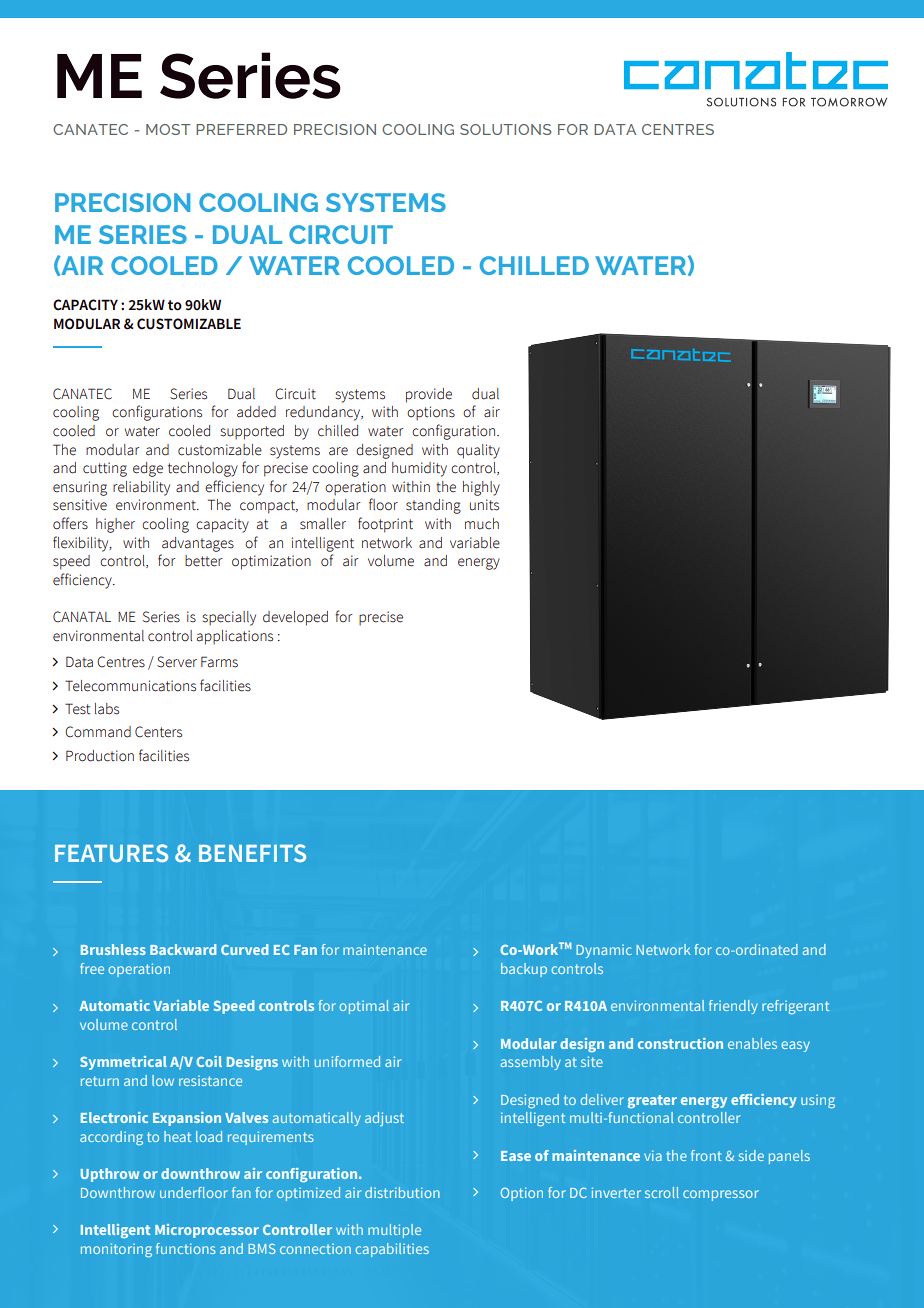 This page has width=924, height=1308. I want to click on Telecommunications, so click(130, 686).
